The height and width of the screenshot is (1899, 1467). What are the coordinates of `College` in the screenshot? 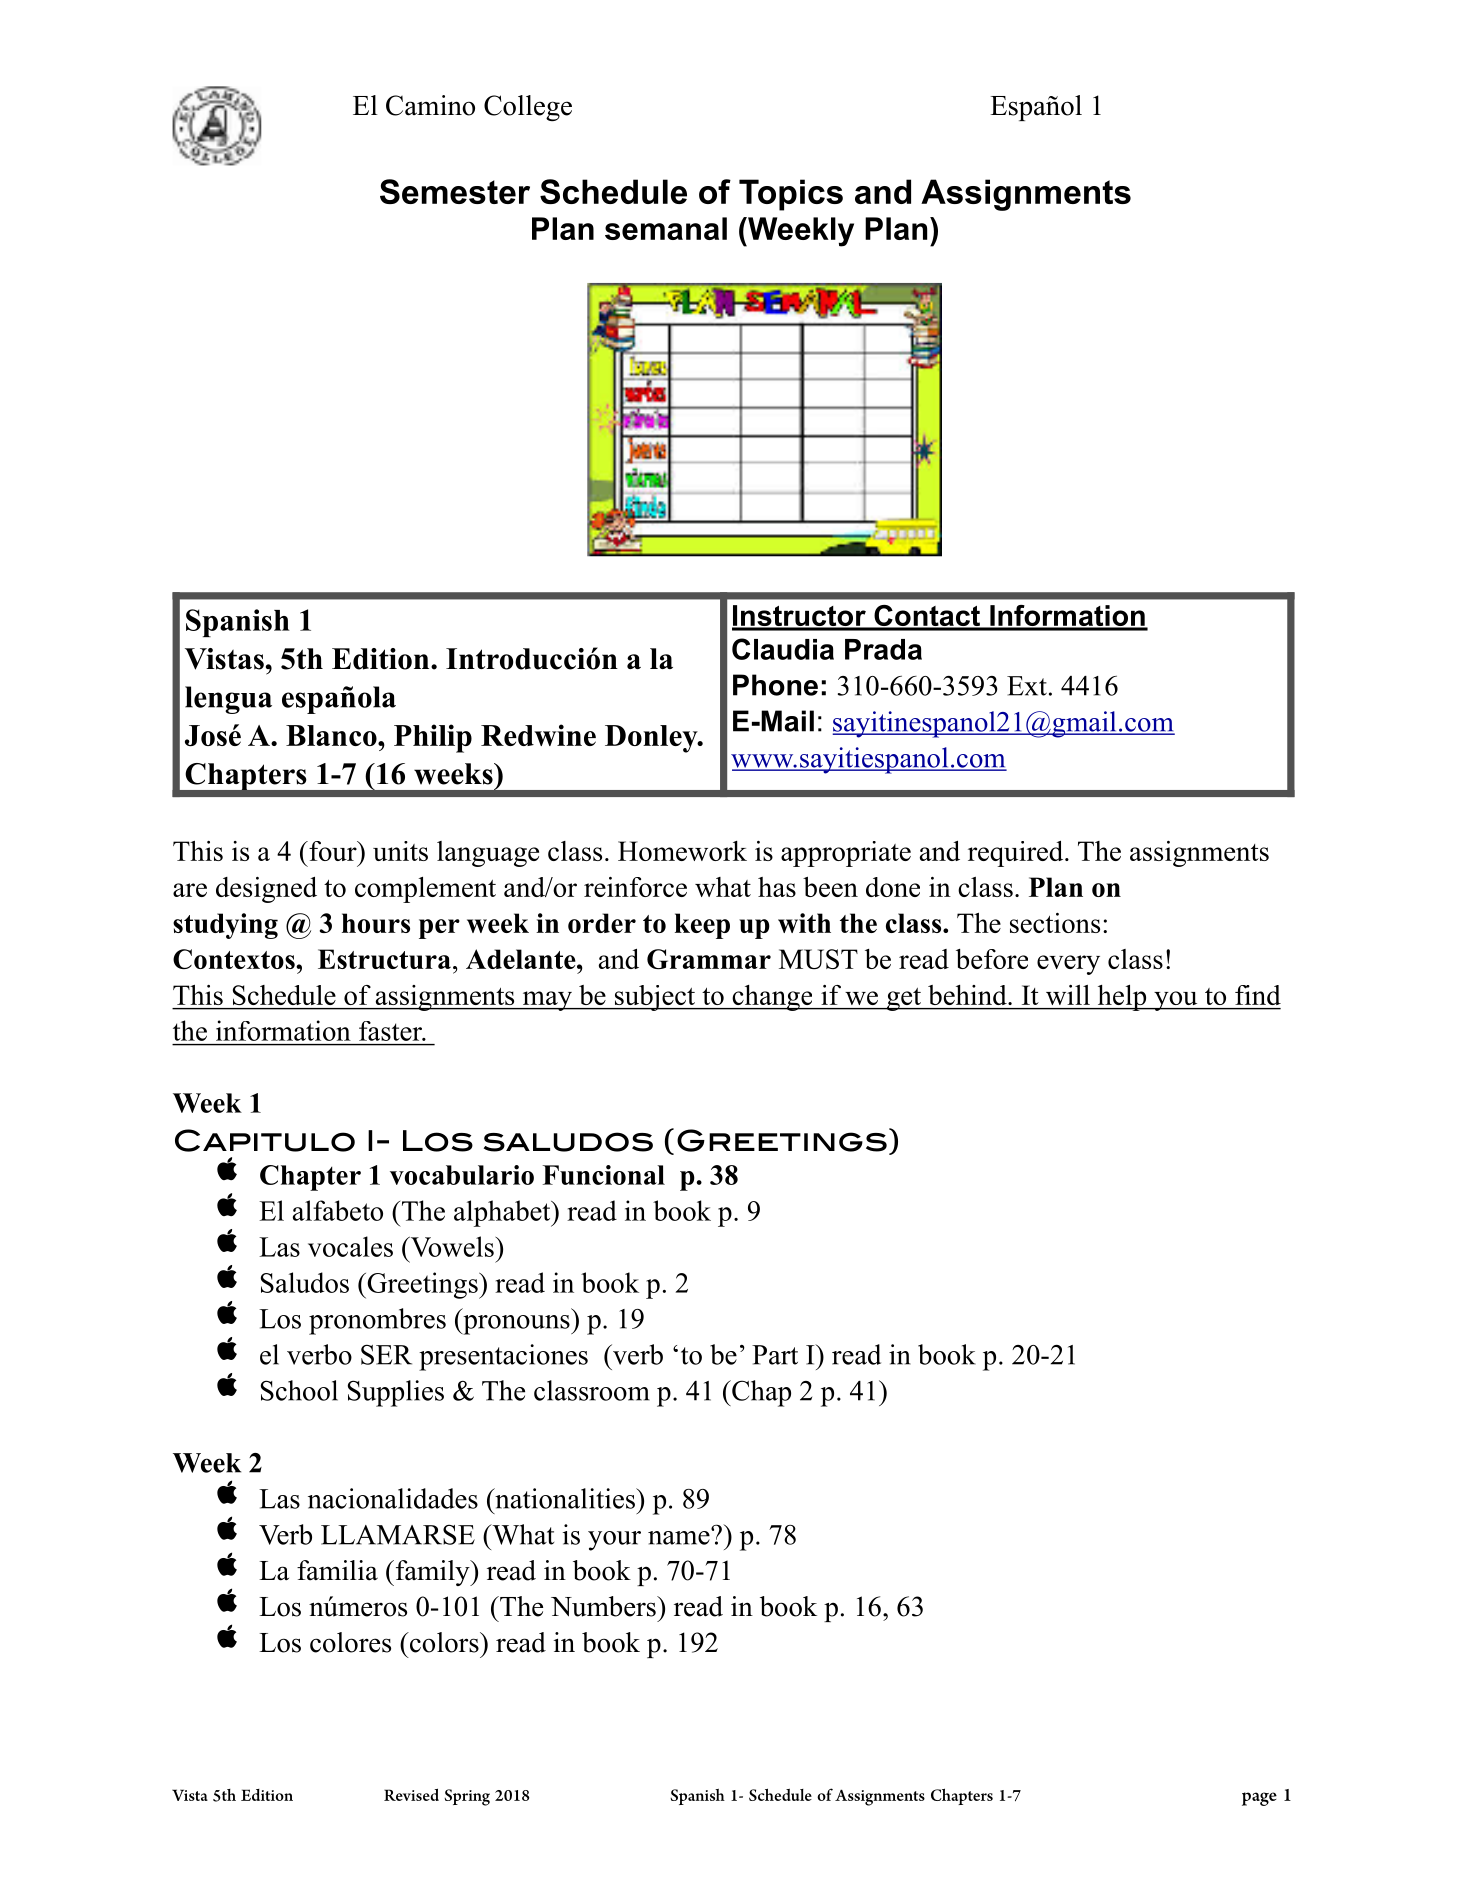 It's located at (528, 108).
